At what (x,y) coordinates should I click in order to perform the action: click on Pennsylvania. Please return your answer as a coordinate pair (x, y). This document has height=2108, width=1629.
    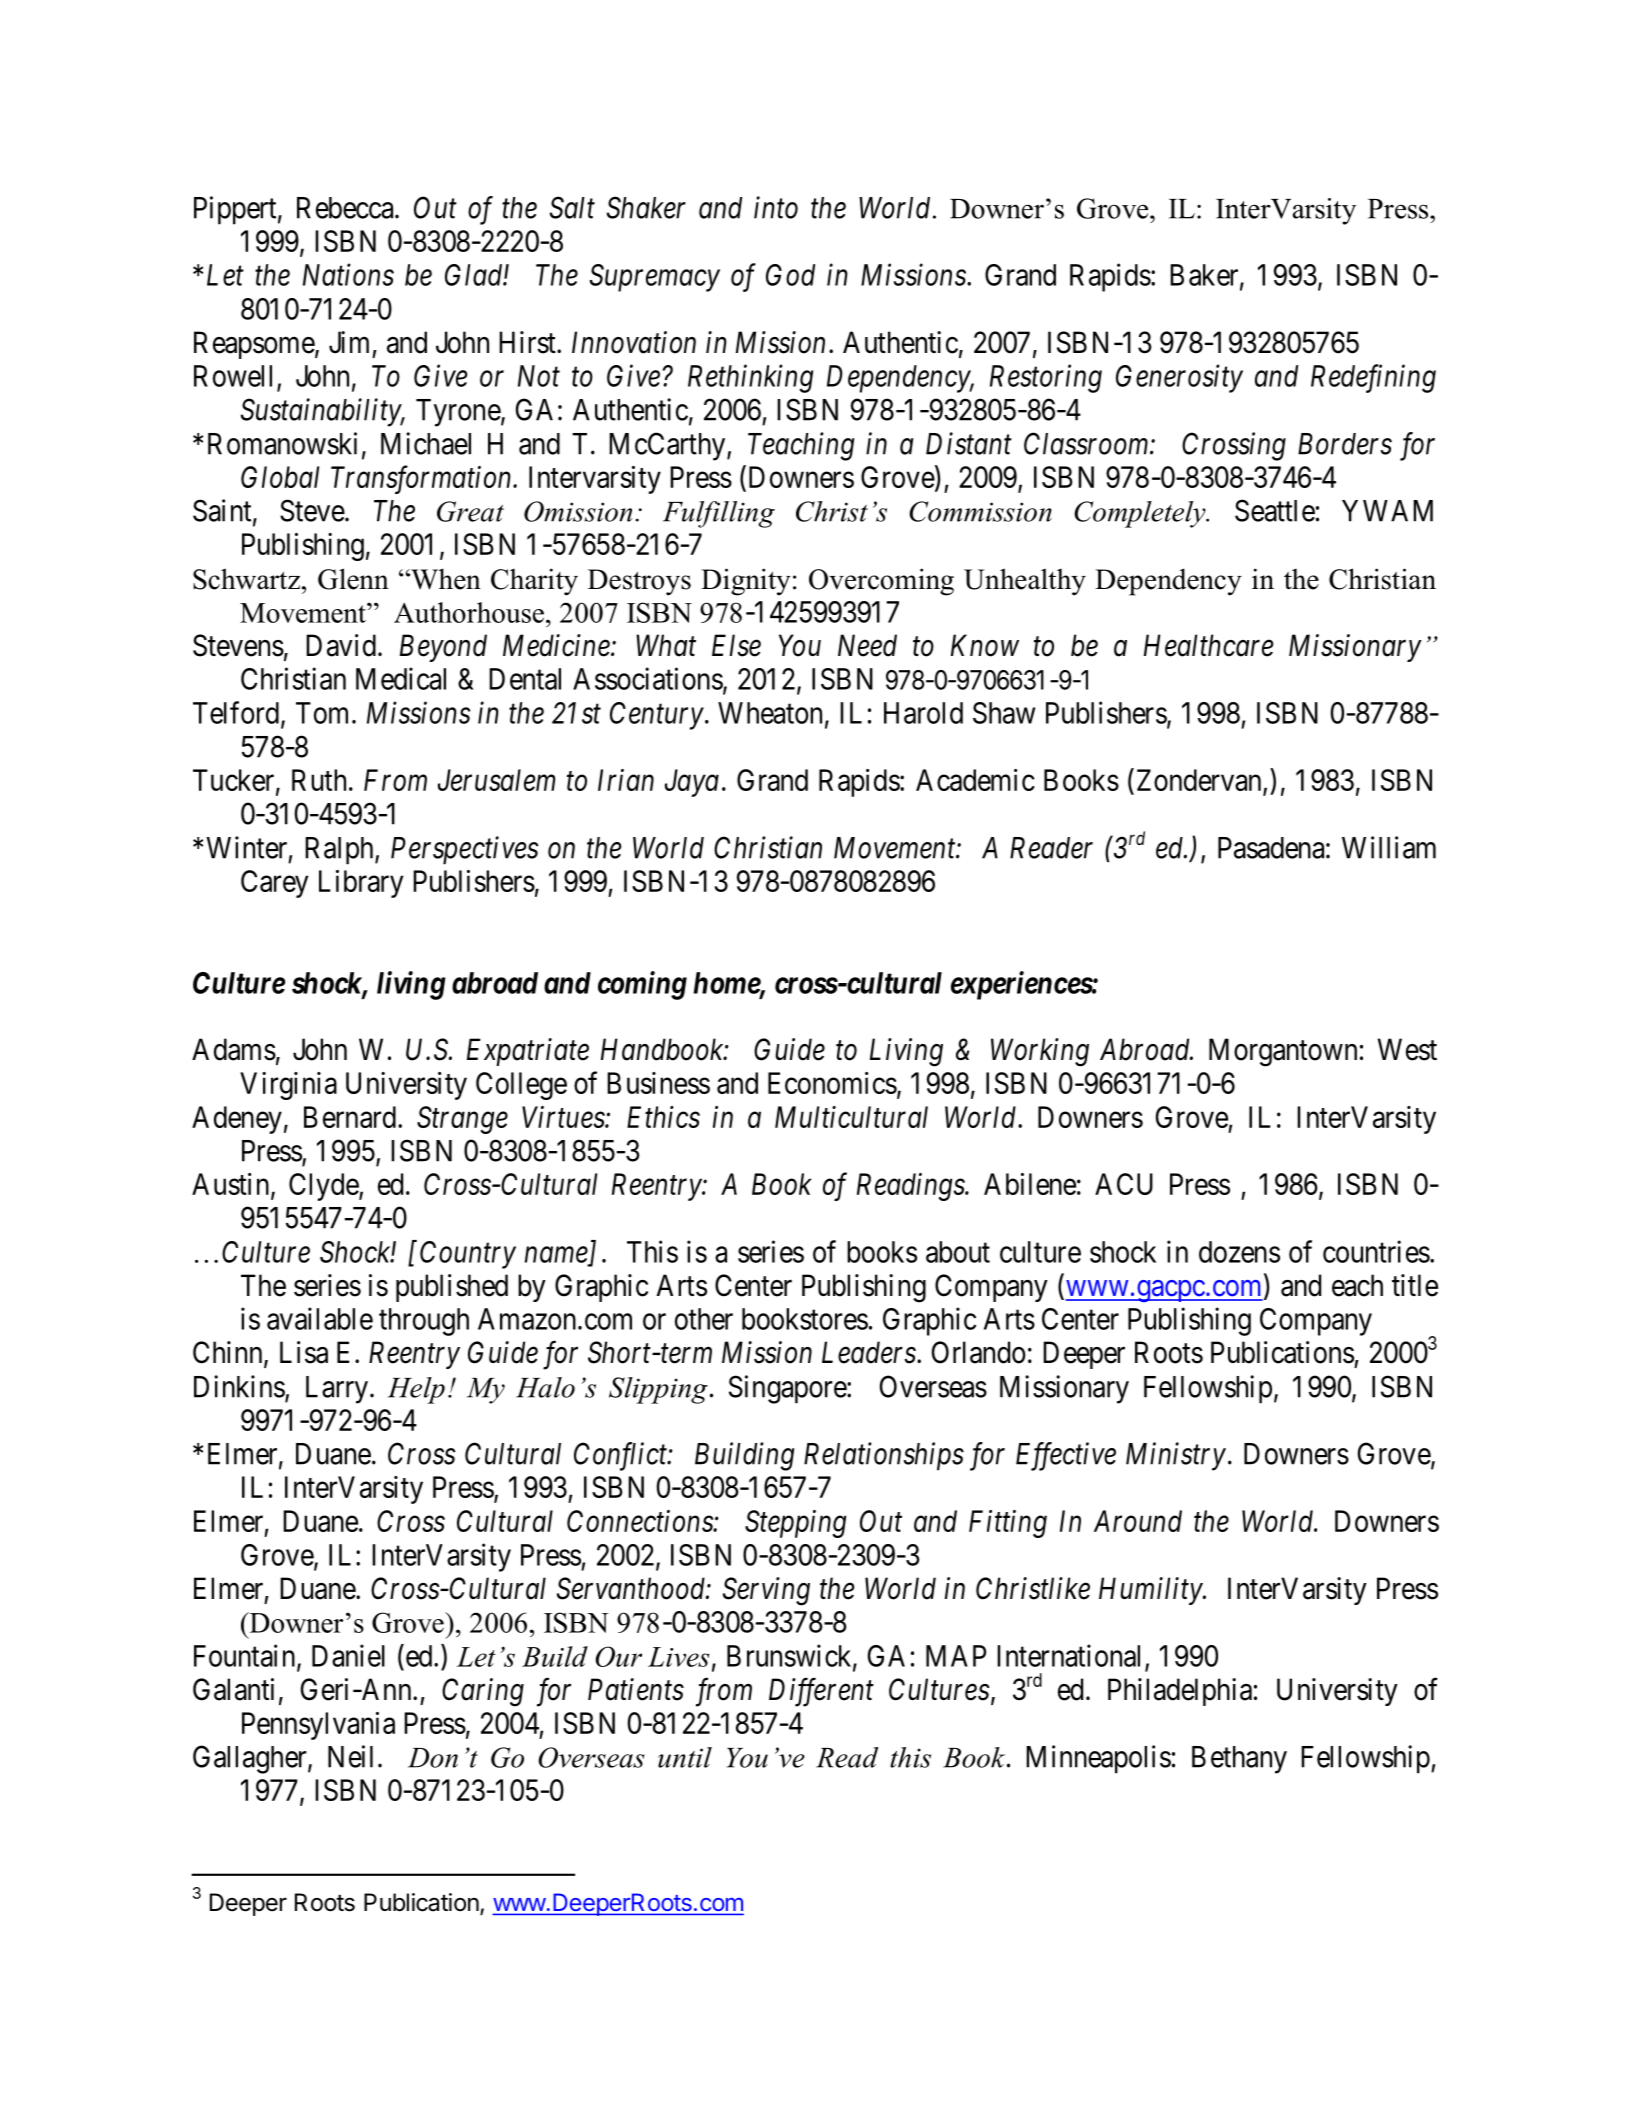
    Looking at the image, I should click on (318, 1726).
